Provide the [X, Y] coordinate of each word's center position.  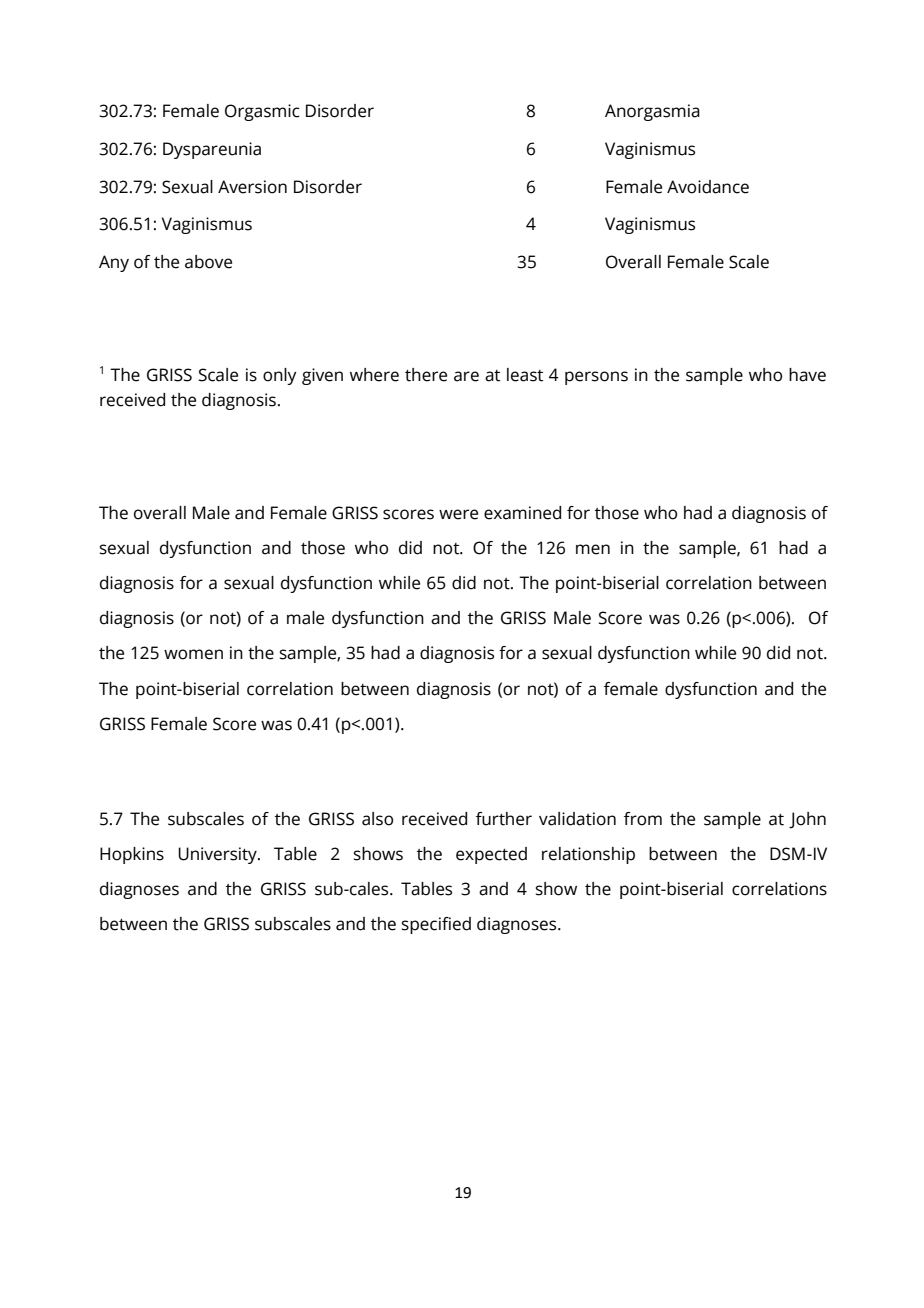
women [193, 654]
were [458, 514]
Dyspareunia [212, 150]
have [807, 375]
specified [436, 925]
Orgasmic [262, 112]
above [208, 262]
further [504, 819]
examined [522, 513]
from [643, 819]
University [218, 855]
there [426, 375]
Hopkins [132, 855]
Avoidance [708, 187]
